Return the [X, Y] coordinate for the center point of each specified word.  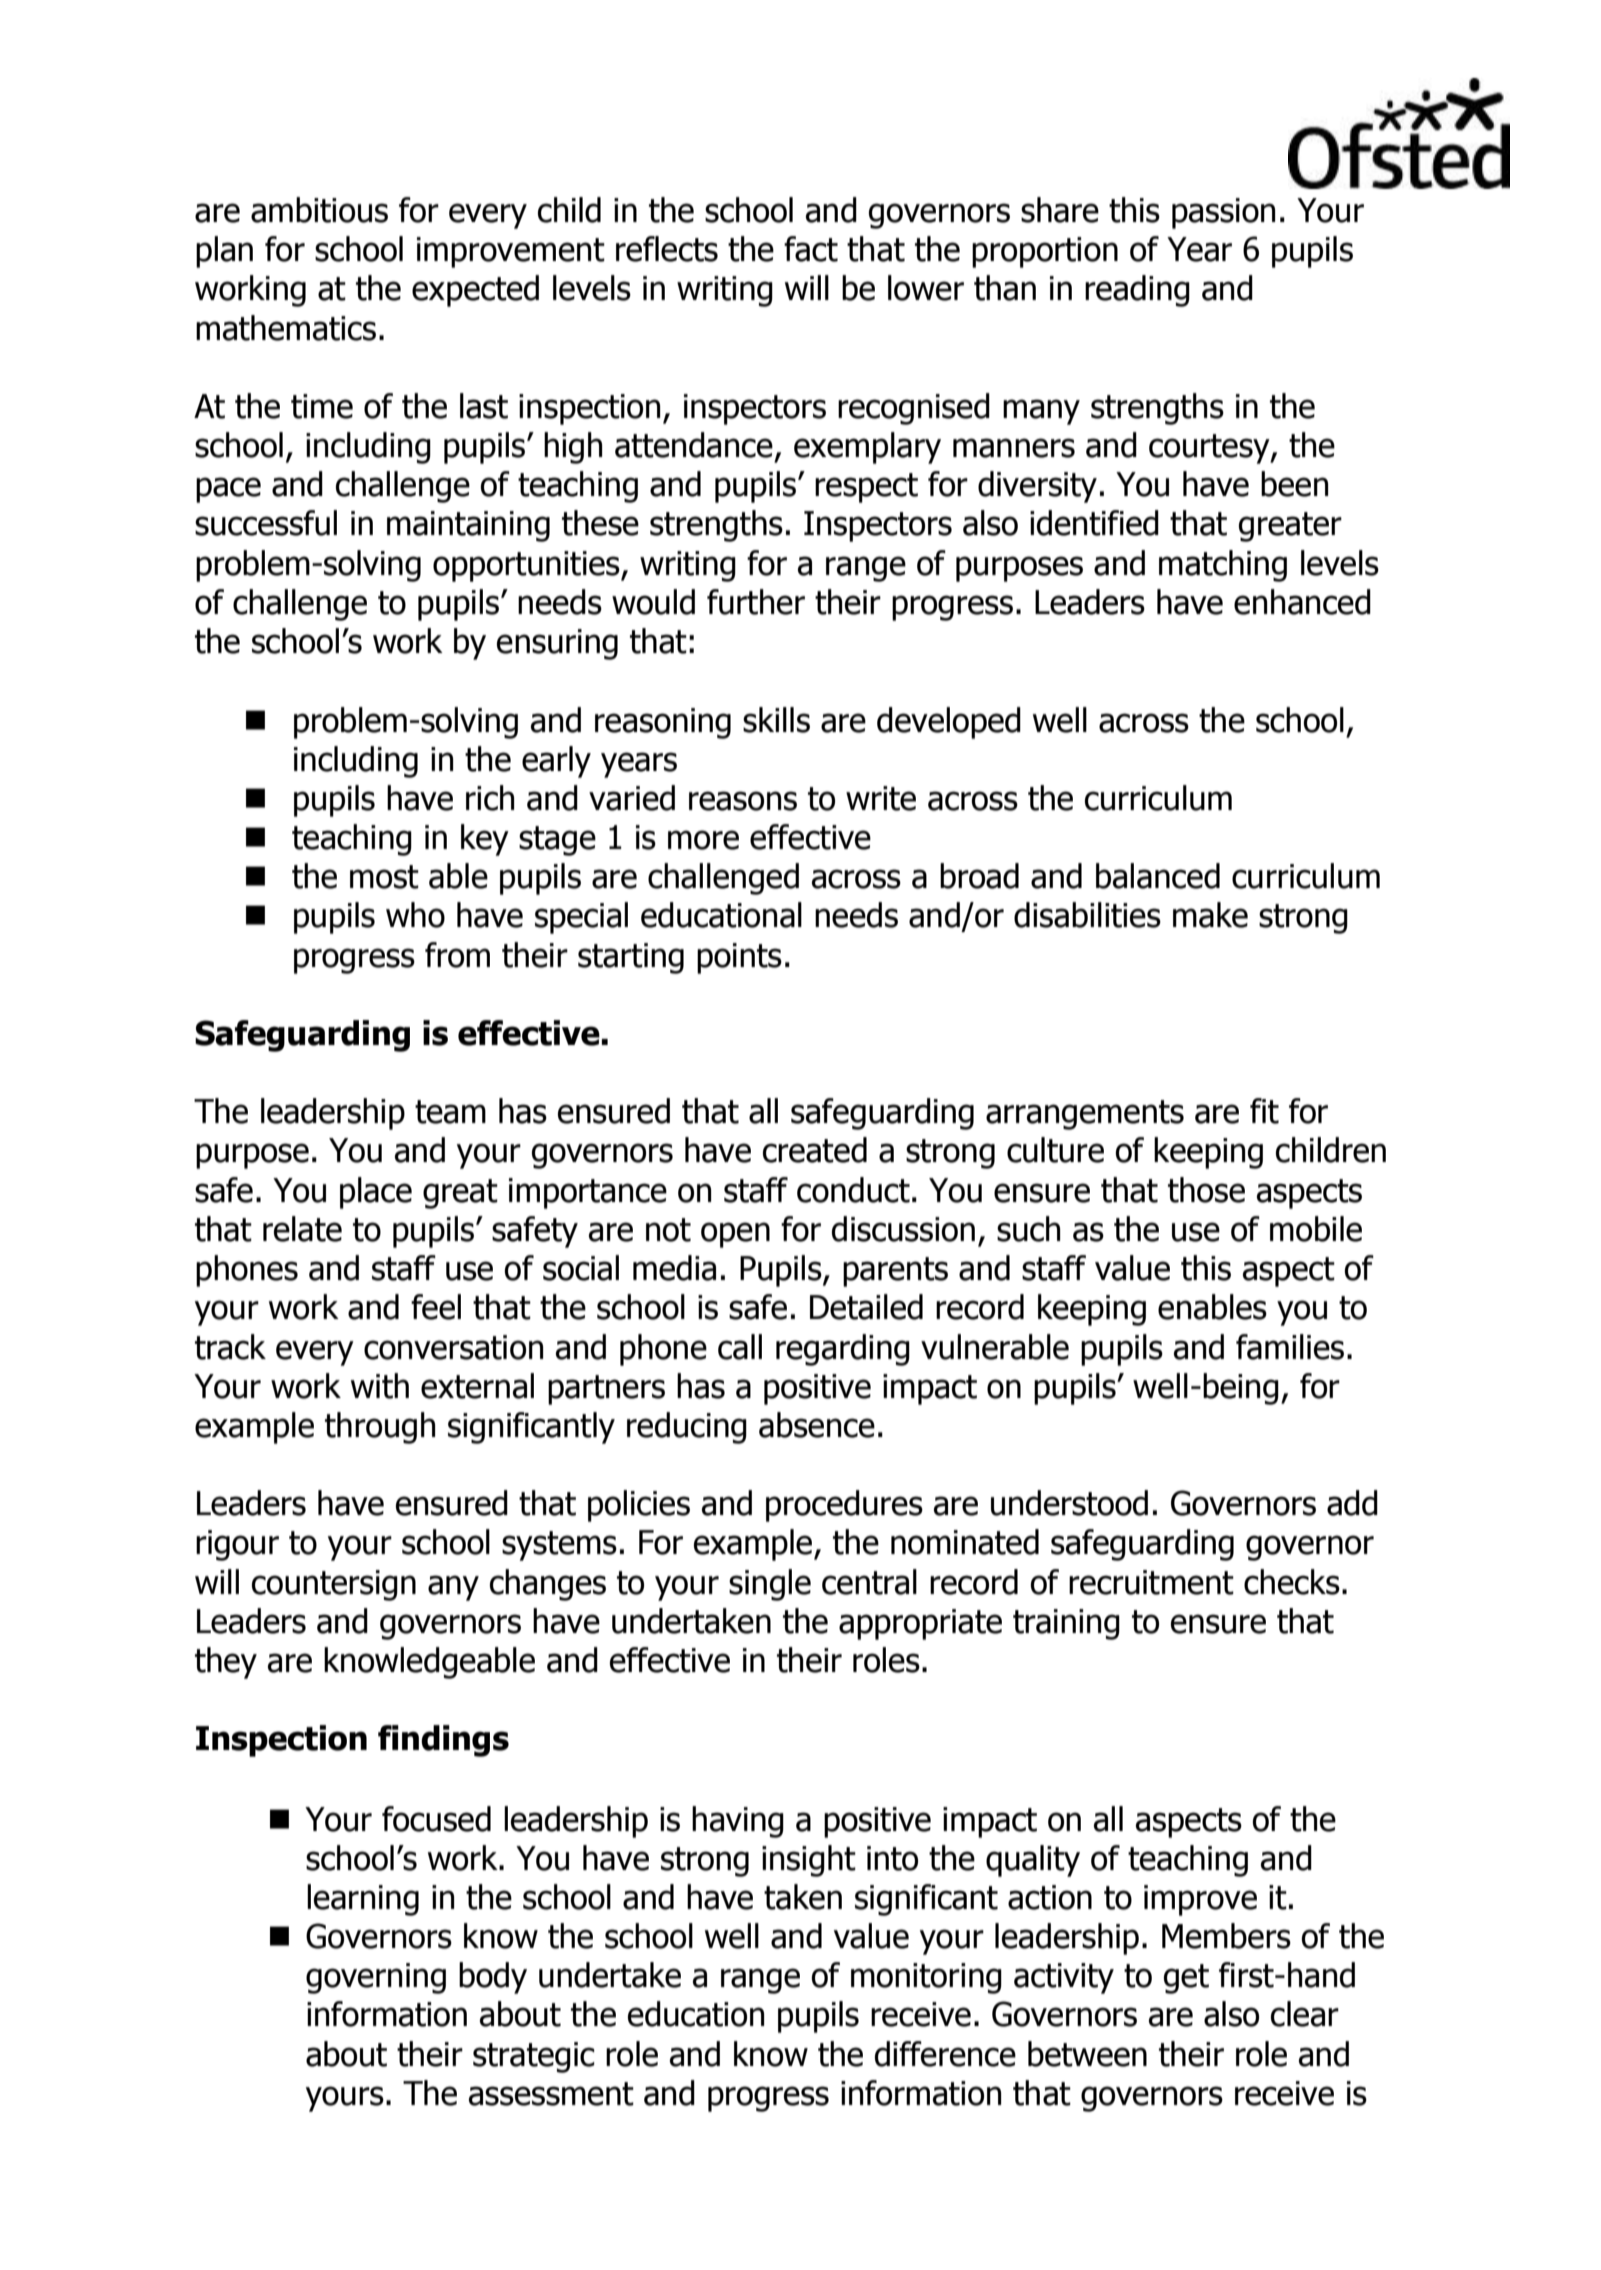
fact [811, 249]
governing [376, 1978]
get [1186, 1979]
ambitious [319, 210]
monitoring [926, 1978]
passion [1223, 213]
